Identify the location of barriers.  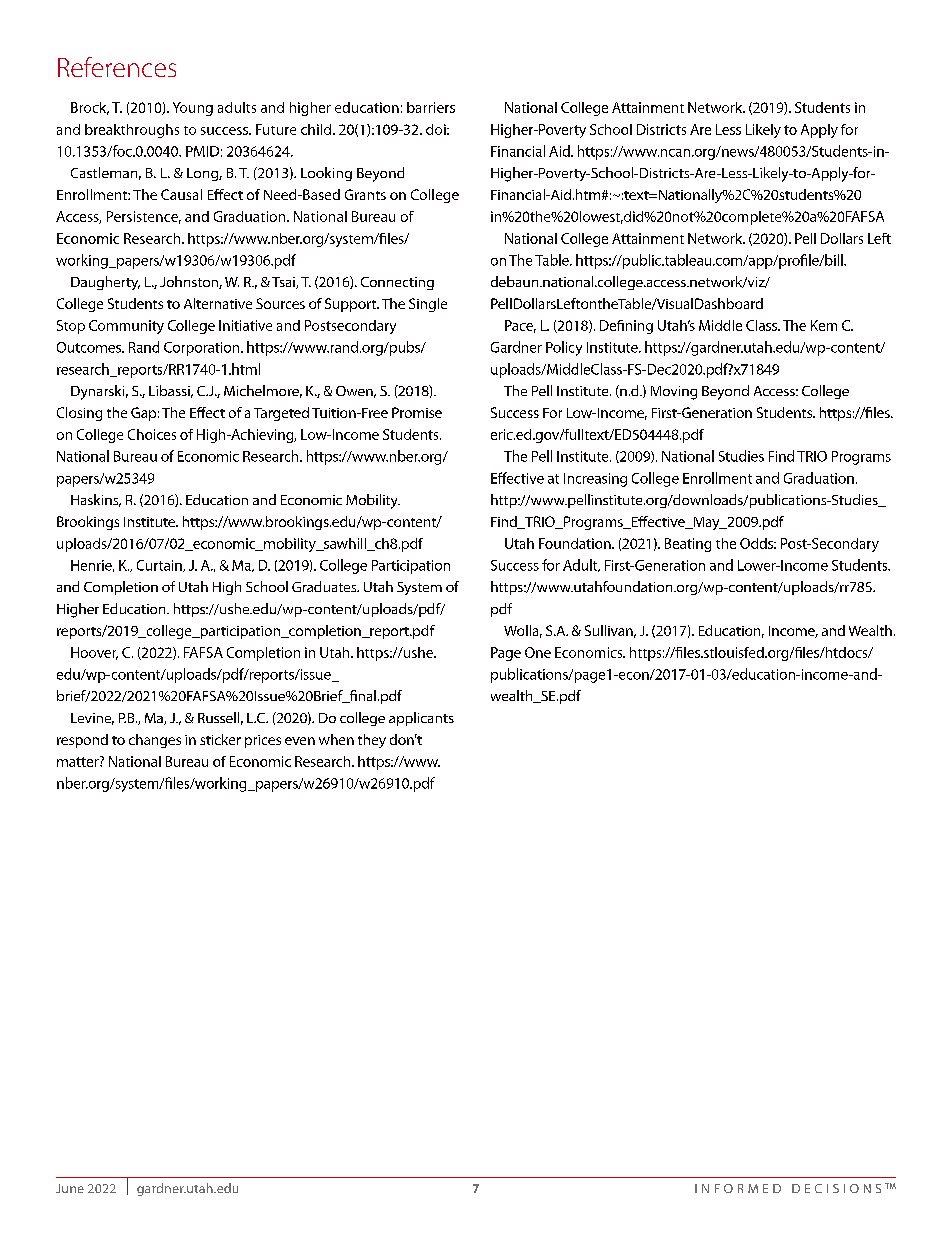
(431, 107).
